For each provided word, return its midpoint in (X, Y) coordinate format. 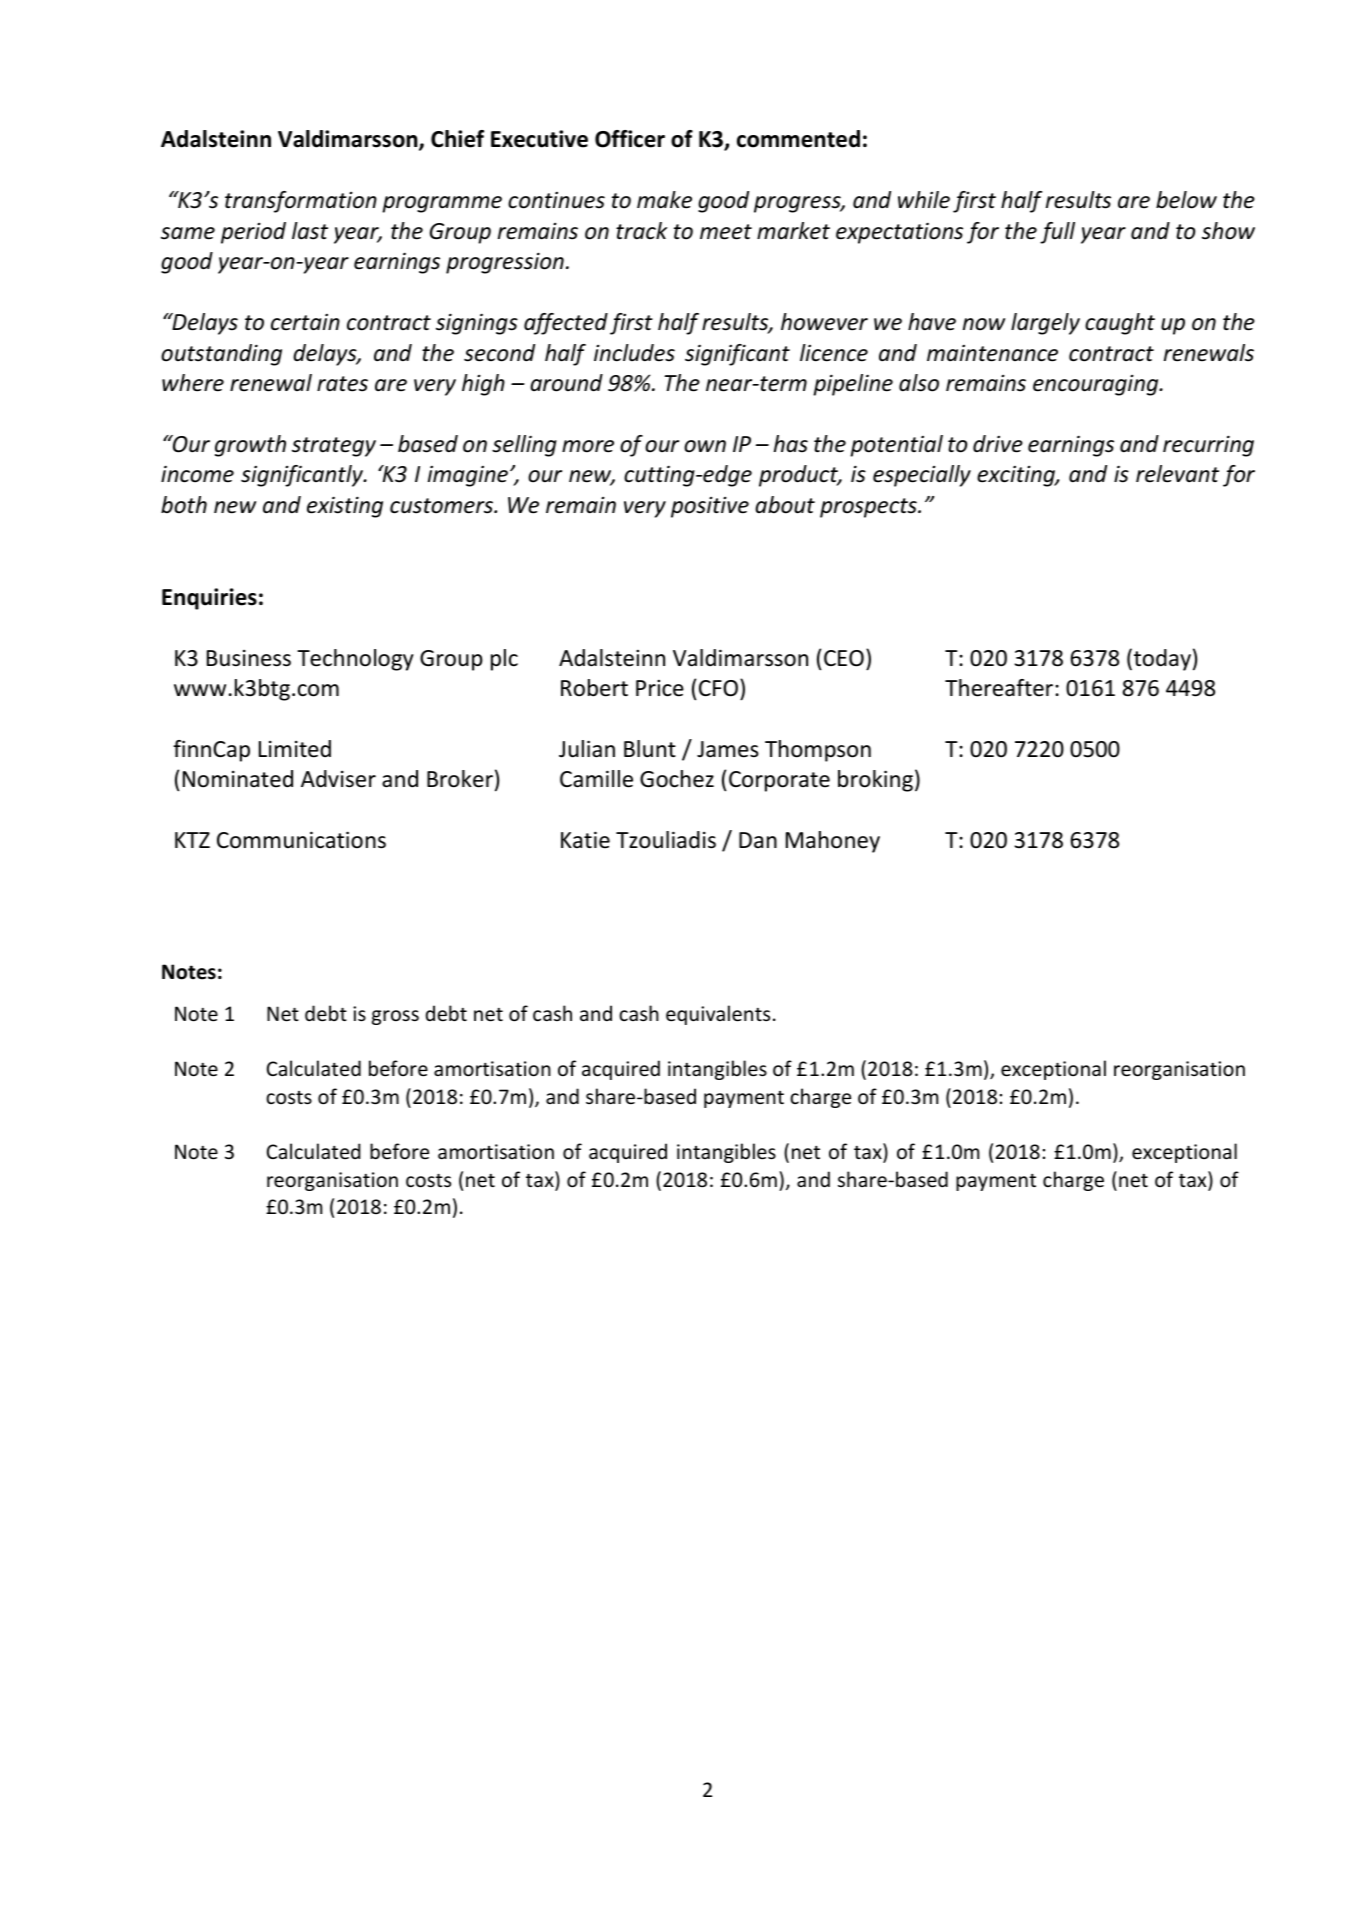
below (1186, 200)
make (664, 200)
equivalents (718, 1015)
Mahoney (833, 842)
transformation (301, 202)
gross (395, 1017)
